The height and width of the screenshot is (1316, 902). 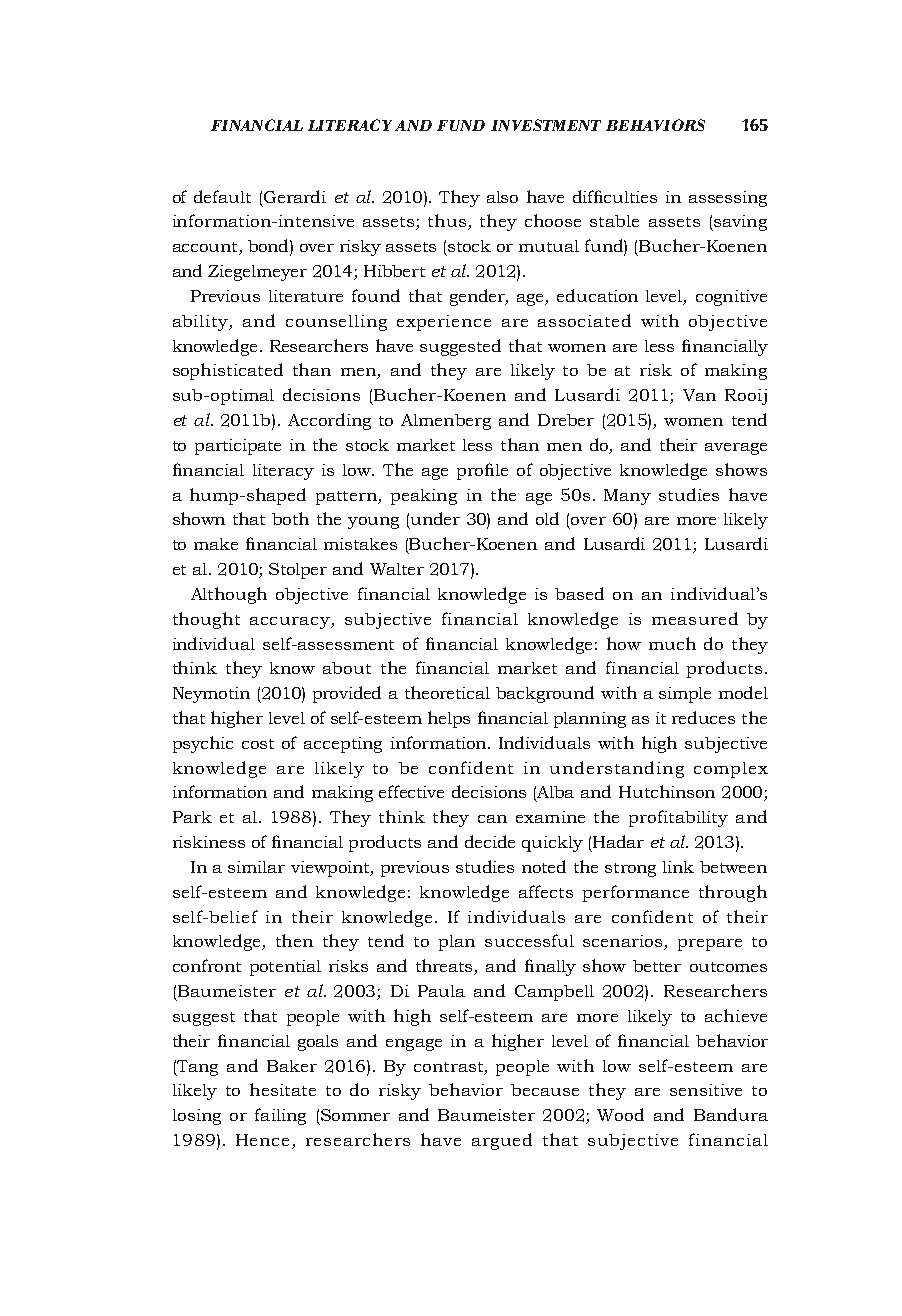 What do you see at coordinates (502, 197) in the screenshot?
I see `also` at bounding box center [502, 197].
